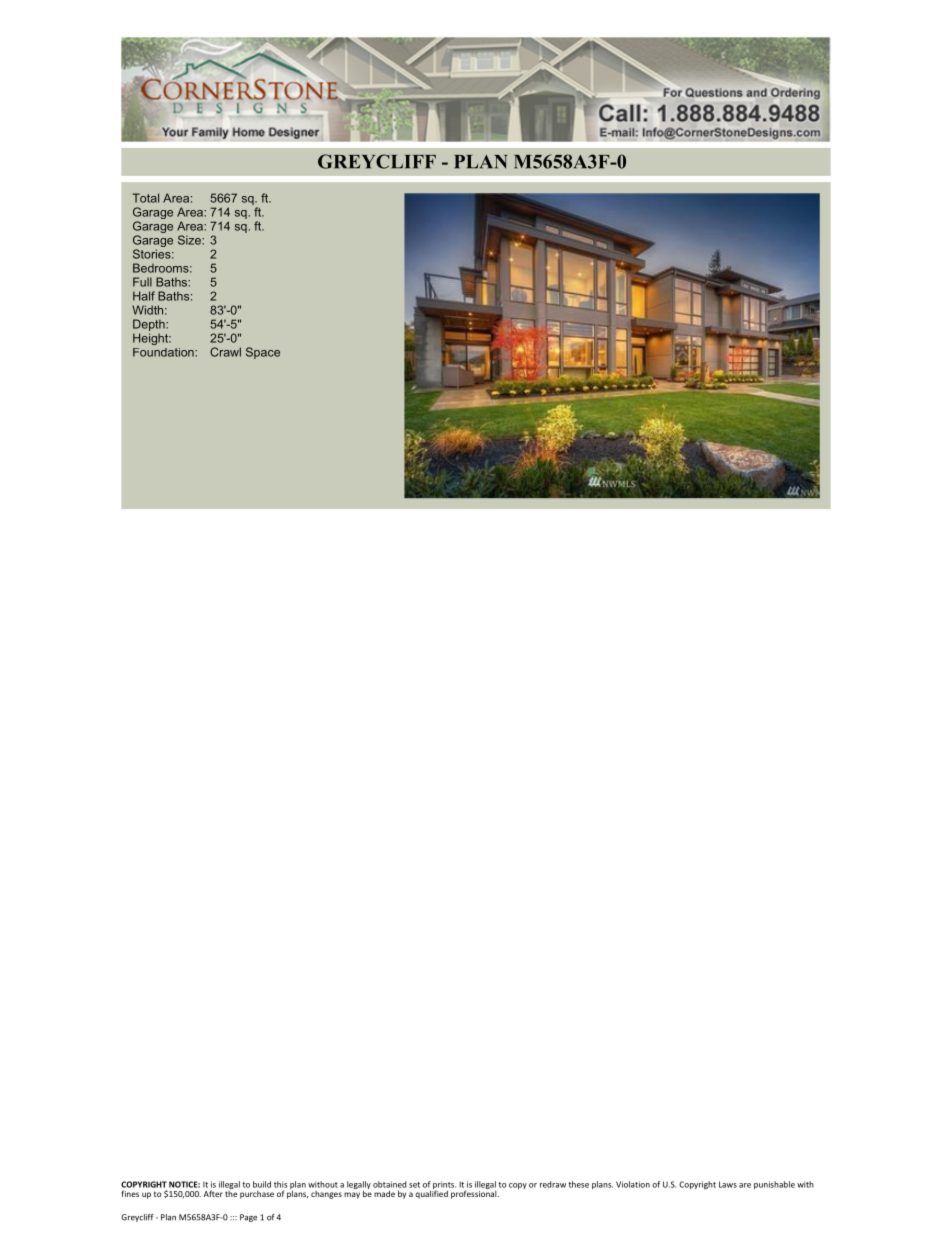 The image size is (952, 1233). What do you see at coordinates (150, 325) in the image?
I see `Depth` at bounding box center [150, 325].
